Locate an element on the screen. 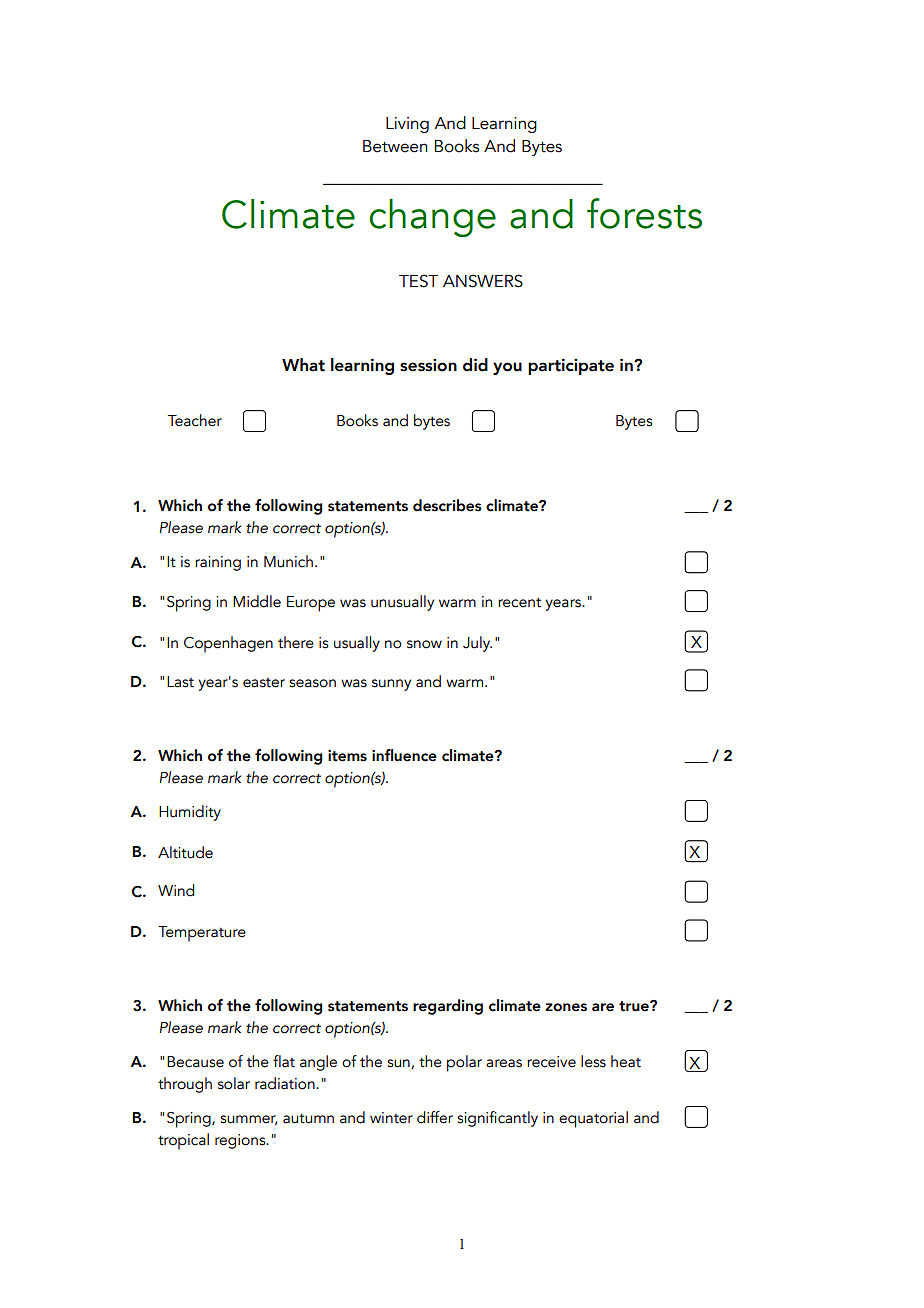  forests is located at coordinates (644, 213).
